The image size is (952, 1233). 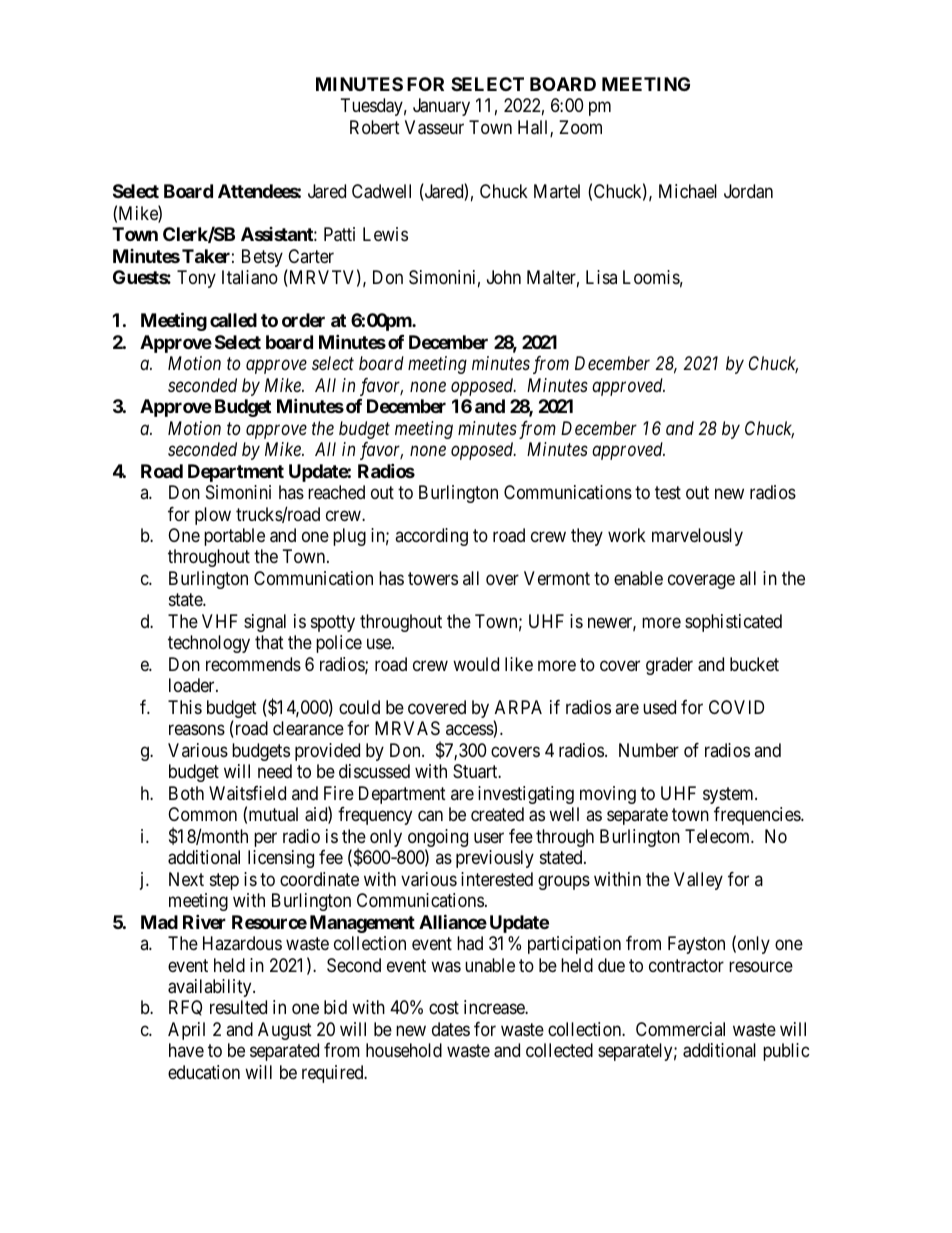 I want to click on towers, so click(x=433, y=578).
